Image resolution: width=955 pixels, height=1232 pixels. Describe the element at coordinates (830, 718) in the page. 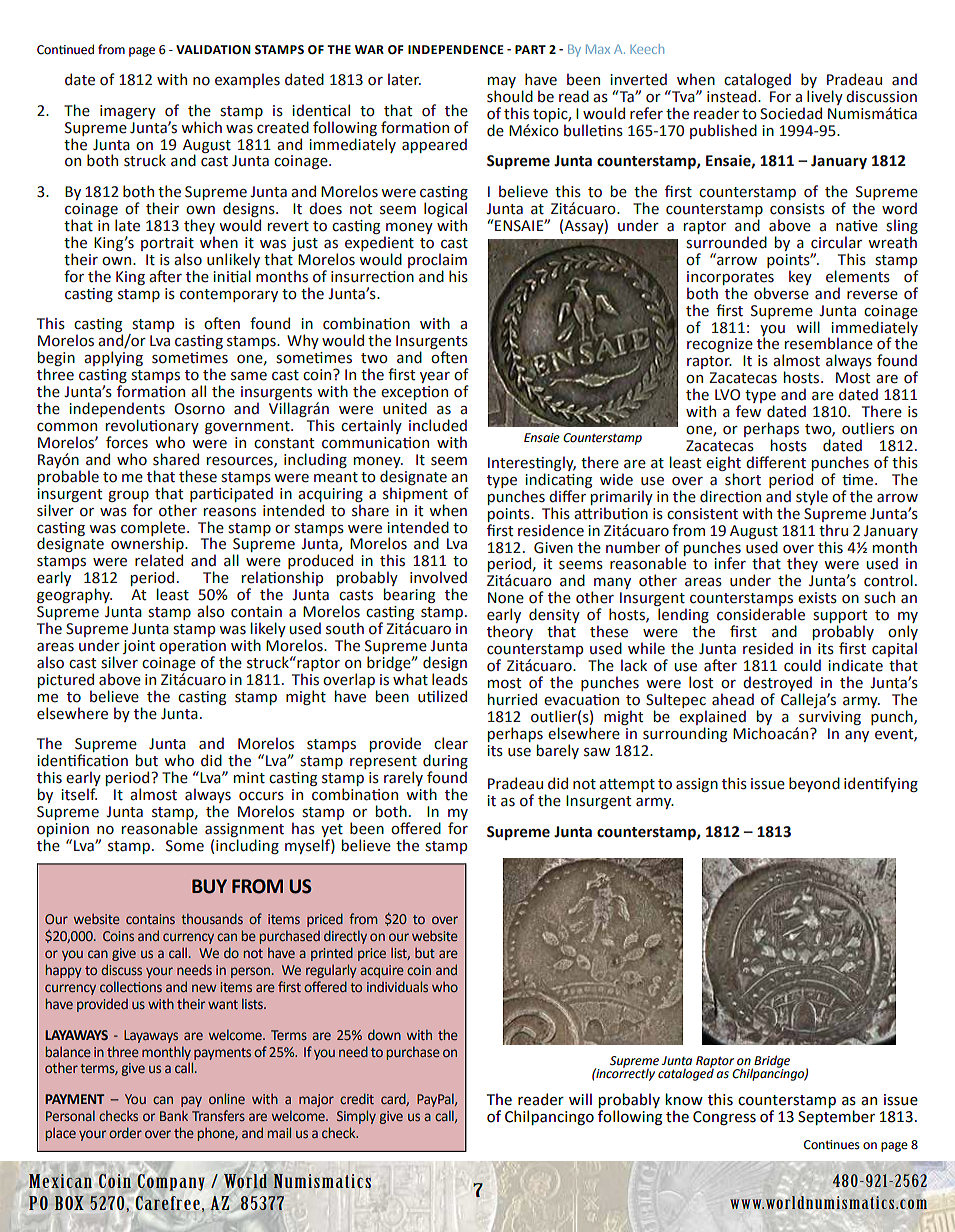

I see `surviving` at that location.
